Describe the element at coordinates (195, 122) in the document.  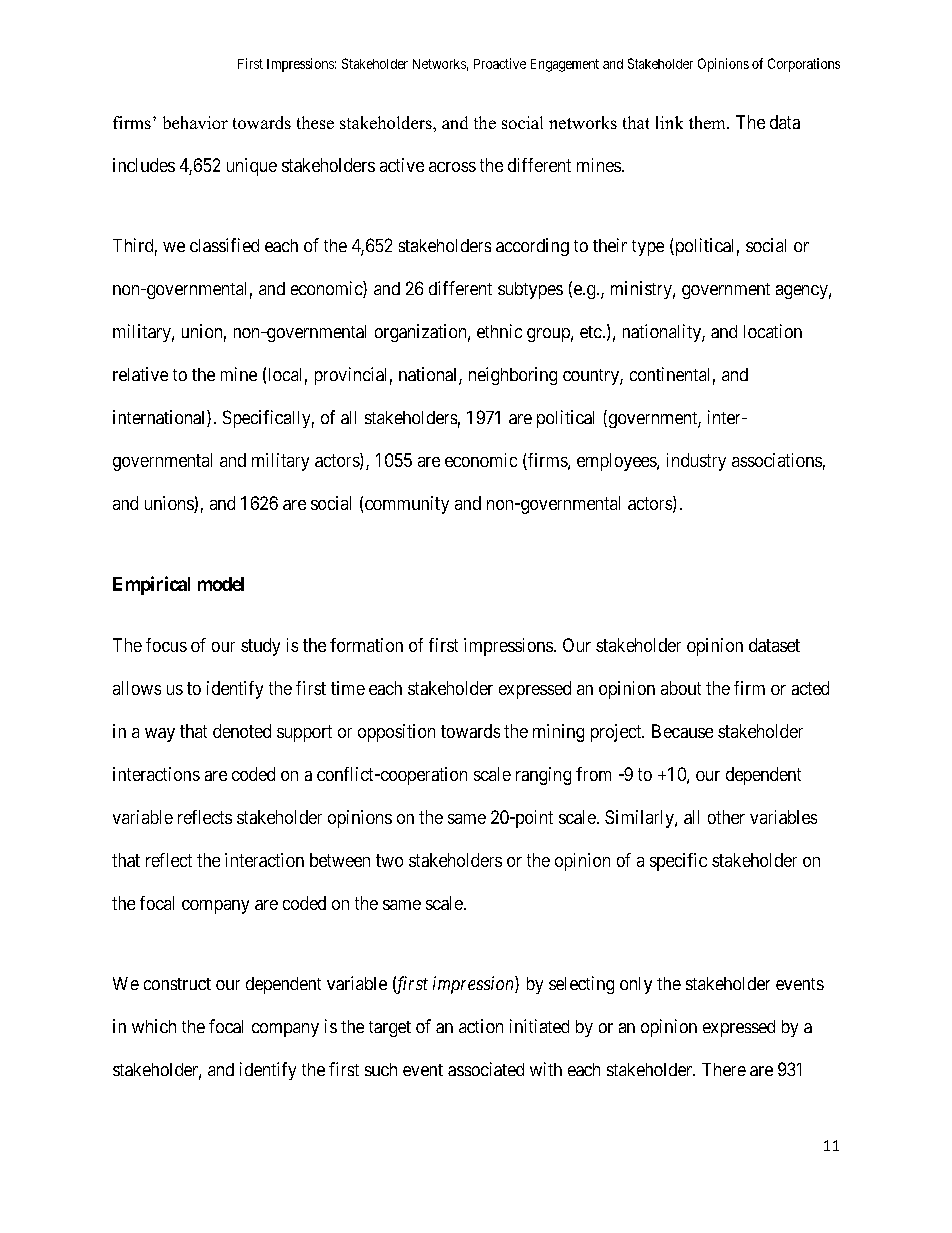
I see `behavior` at that location.
